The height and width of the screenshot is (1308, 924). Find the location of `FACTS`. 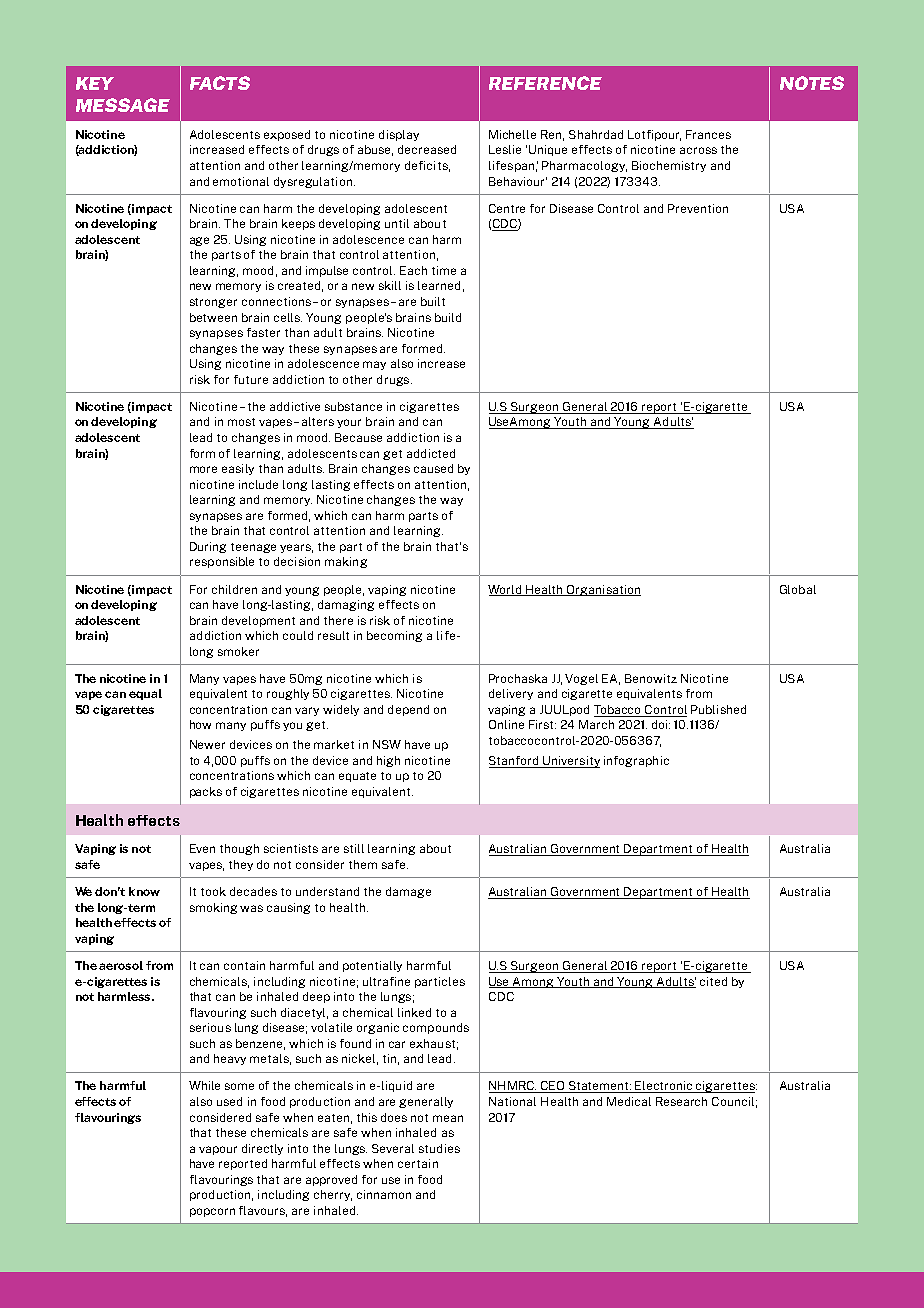

FACTS is located at coordinates (220, 83).
